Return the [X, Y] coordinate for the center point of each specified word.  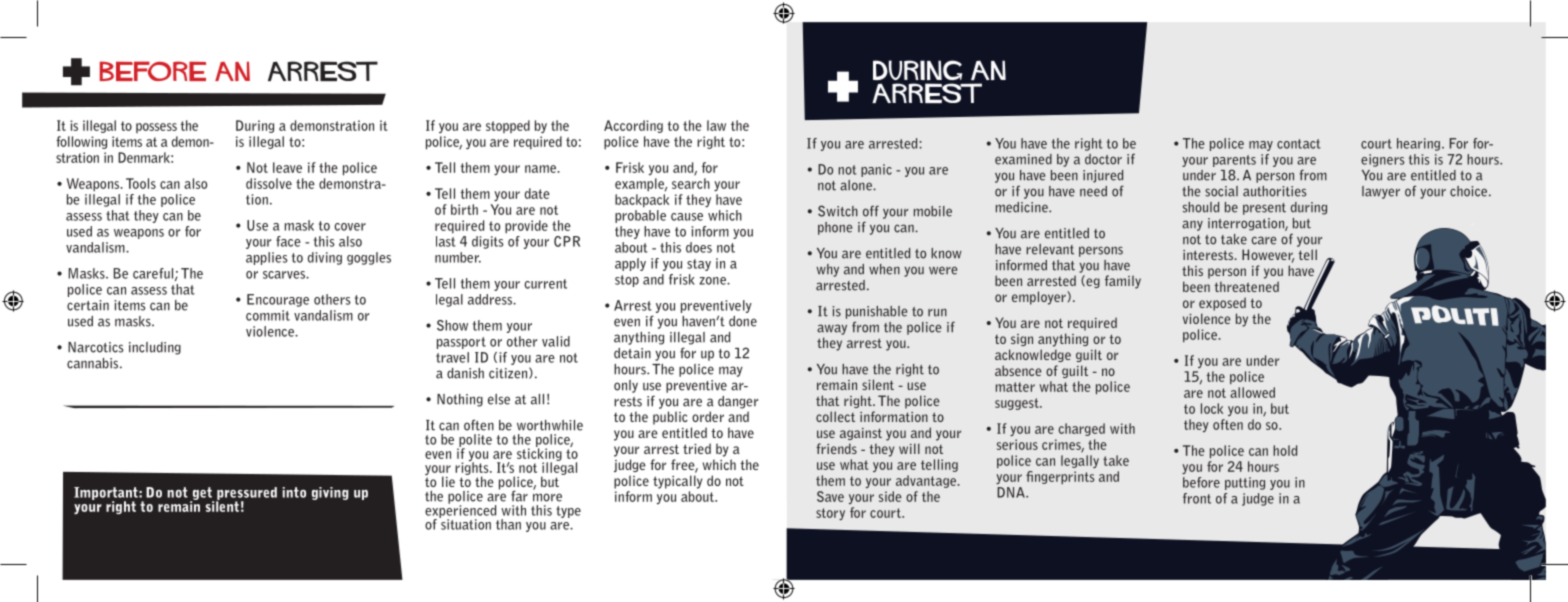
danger [738, 402]
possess [156, 128]
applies [267, 258]
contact [1299, 144]
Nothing [460, 400]
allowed [1252, 392]
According [633, 126]
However [1268, 256]
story [830, 514]
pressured [246, 494]
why [827, 270]
